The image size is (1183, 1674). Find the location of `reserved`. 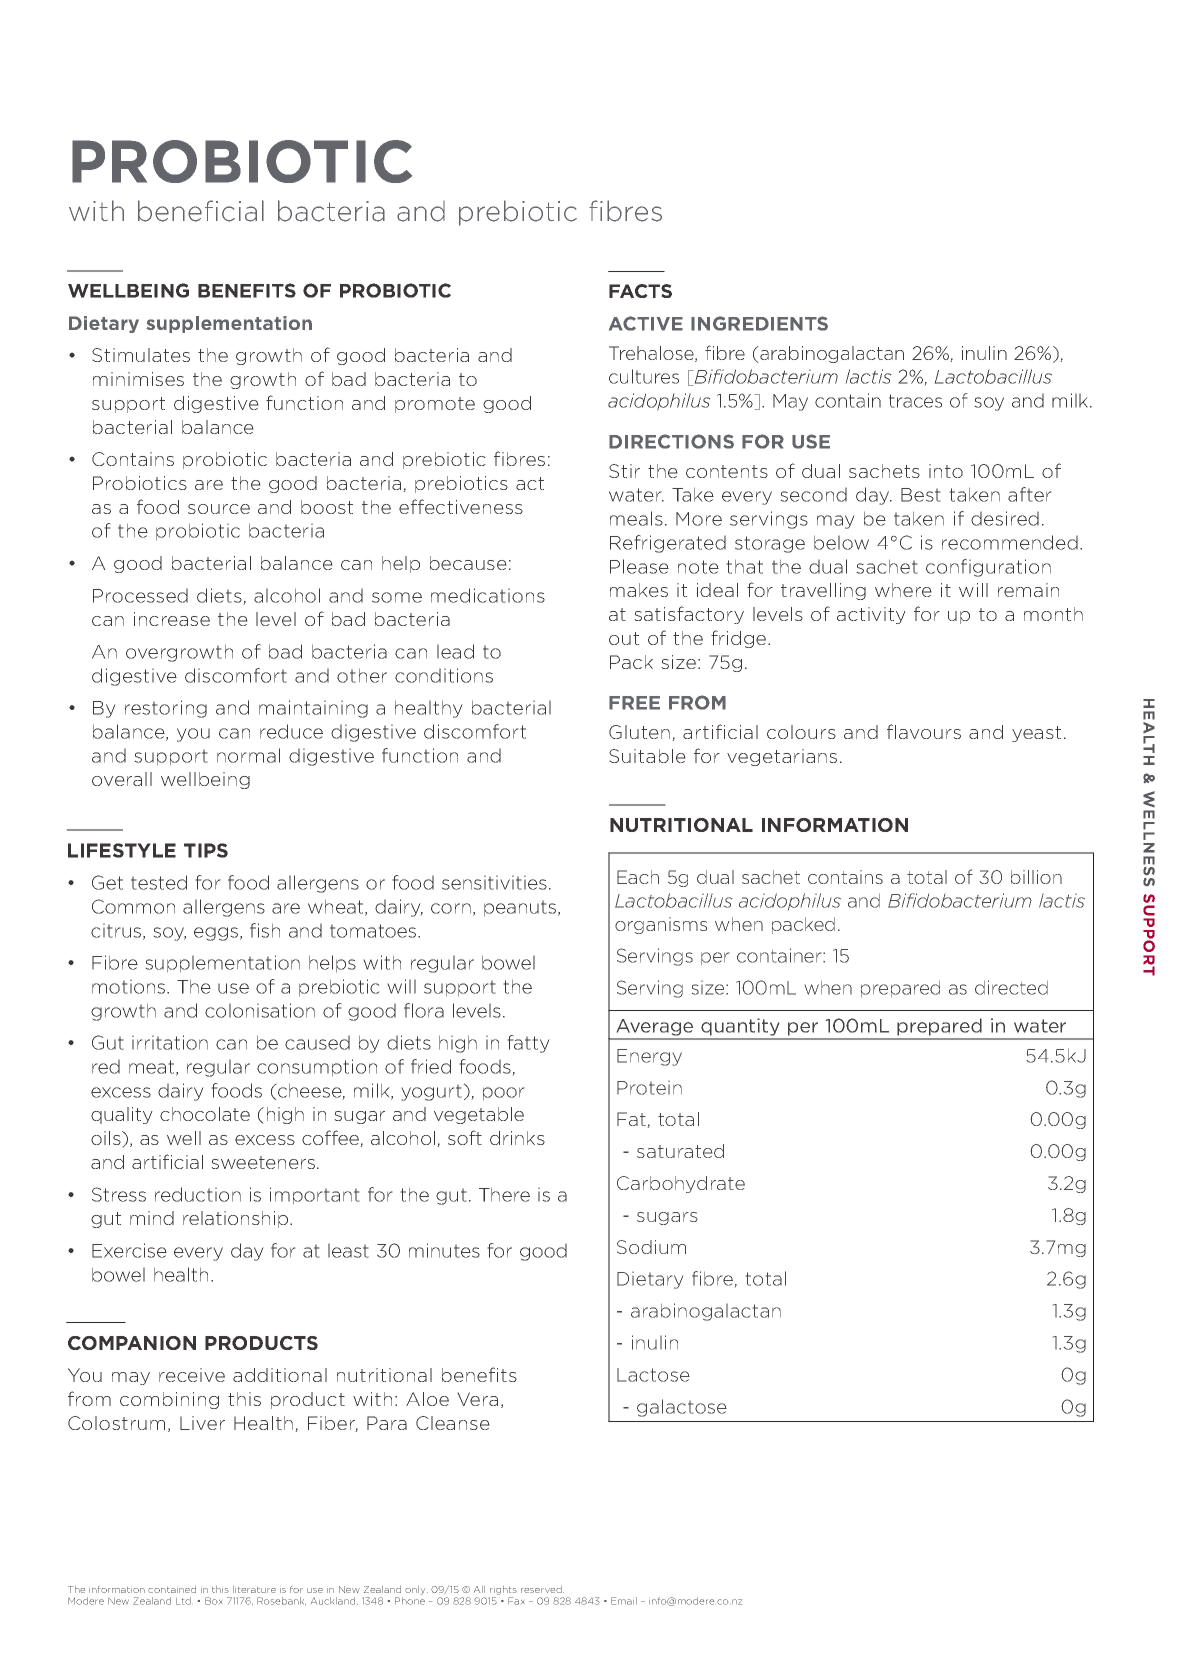

reserved is located at coordinates (542, 1589).
